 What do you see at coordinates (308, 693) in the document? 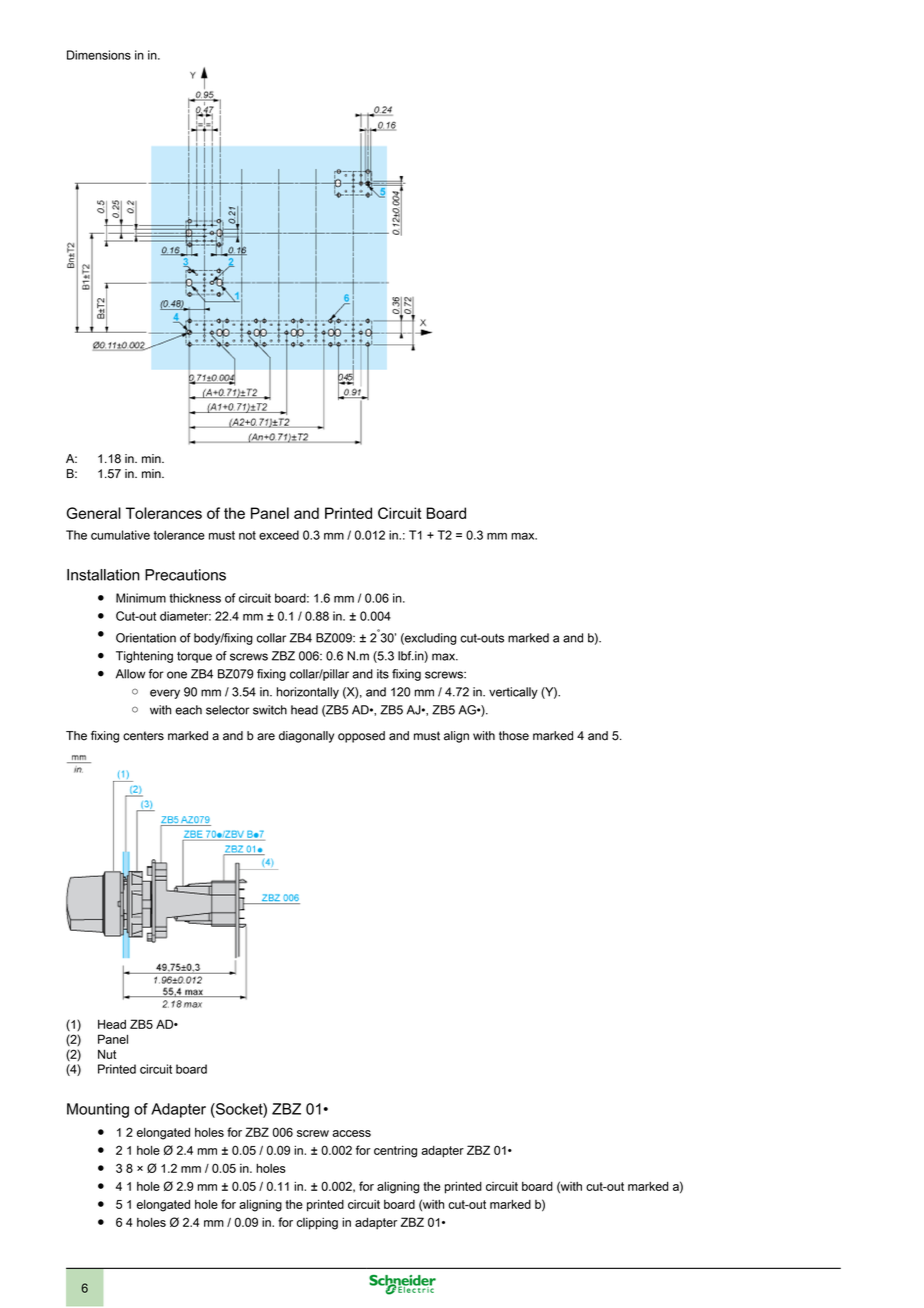
I see `horizontally` at bounding box center [308, 693].
